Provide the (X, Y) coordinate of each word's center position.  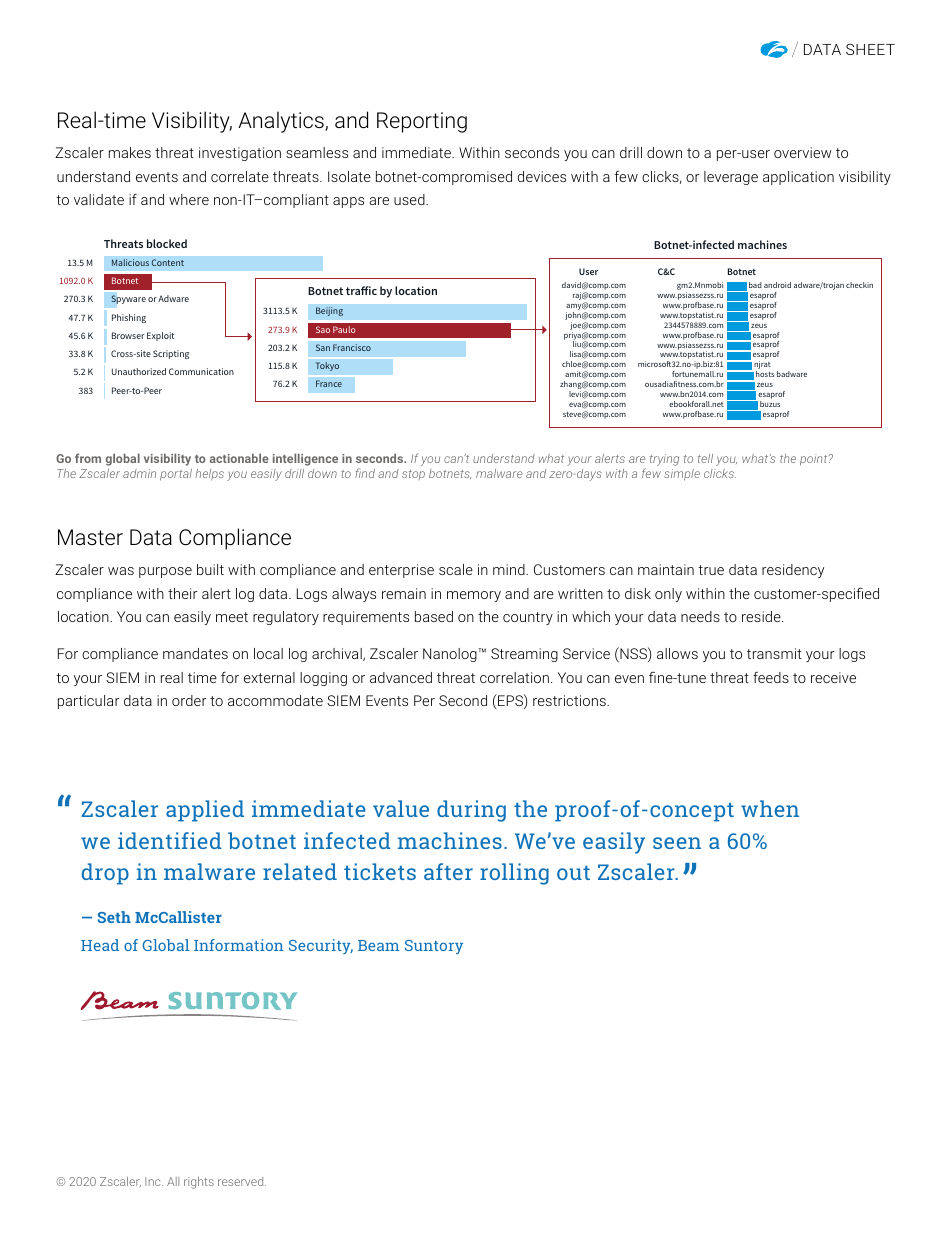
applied (205, 811)
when (770, 808)
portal (176, 475)
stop (413, 475)
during (471, 811)
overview (803, 152)
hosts (765, 374)
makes (130, 152)
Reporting (422, 122)
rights (199, 1183)
